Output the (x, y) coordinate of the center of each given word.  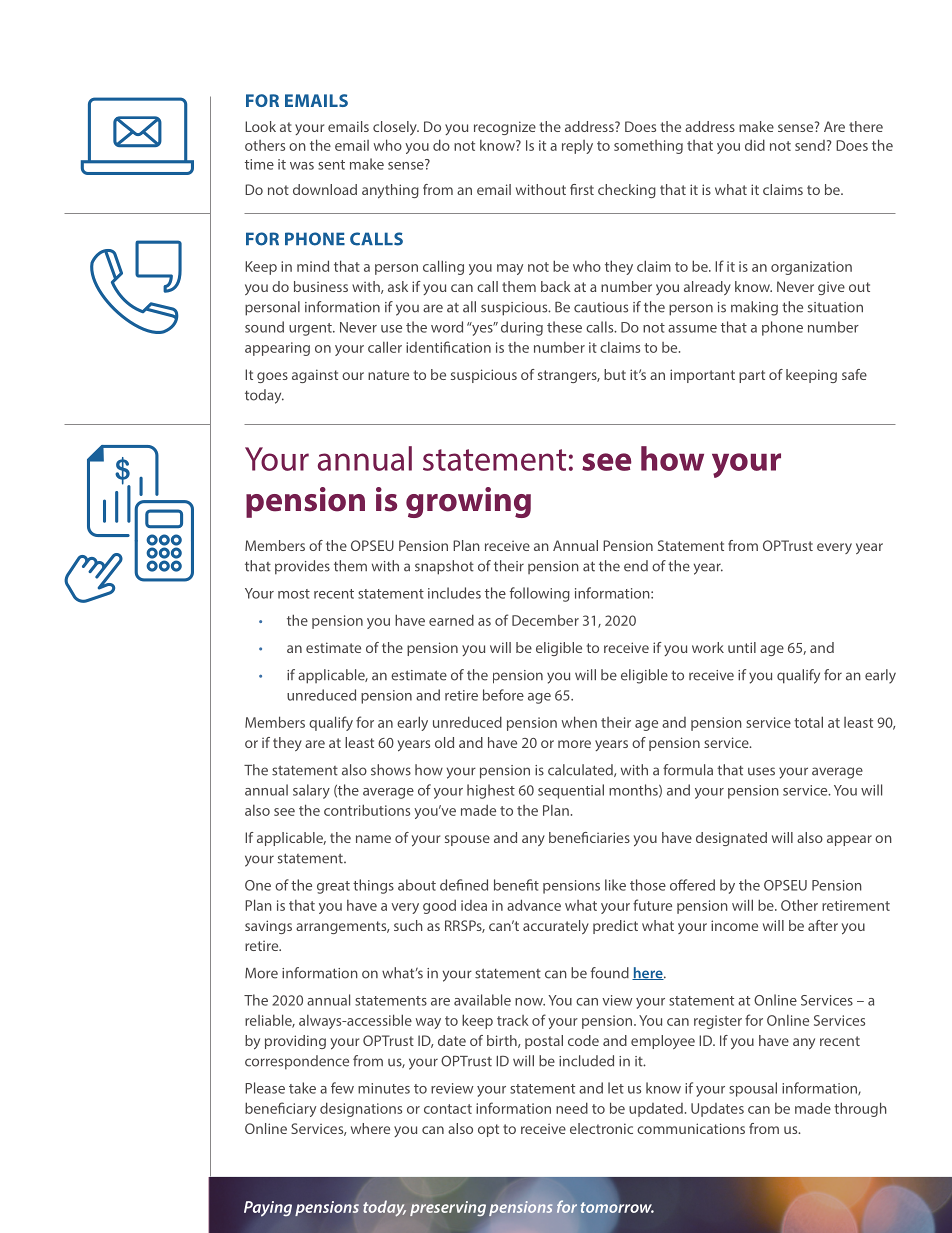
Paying (268, 1209)
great (333, 887)
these (564, 327)
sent (331, 165)
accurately (556, 927)
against (315, 376)
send (810, 145)
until (742, 647)
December (545, 620)
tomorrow (617, 1207)
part (752, 376)
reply (577, 147)
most (294, 594)
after (823, 925)
